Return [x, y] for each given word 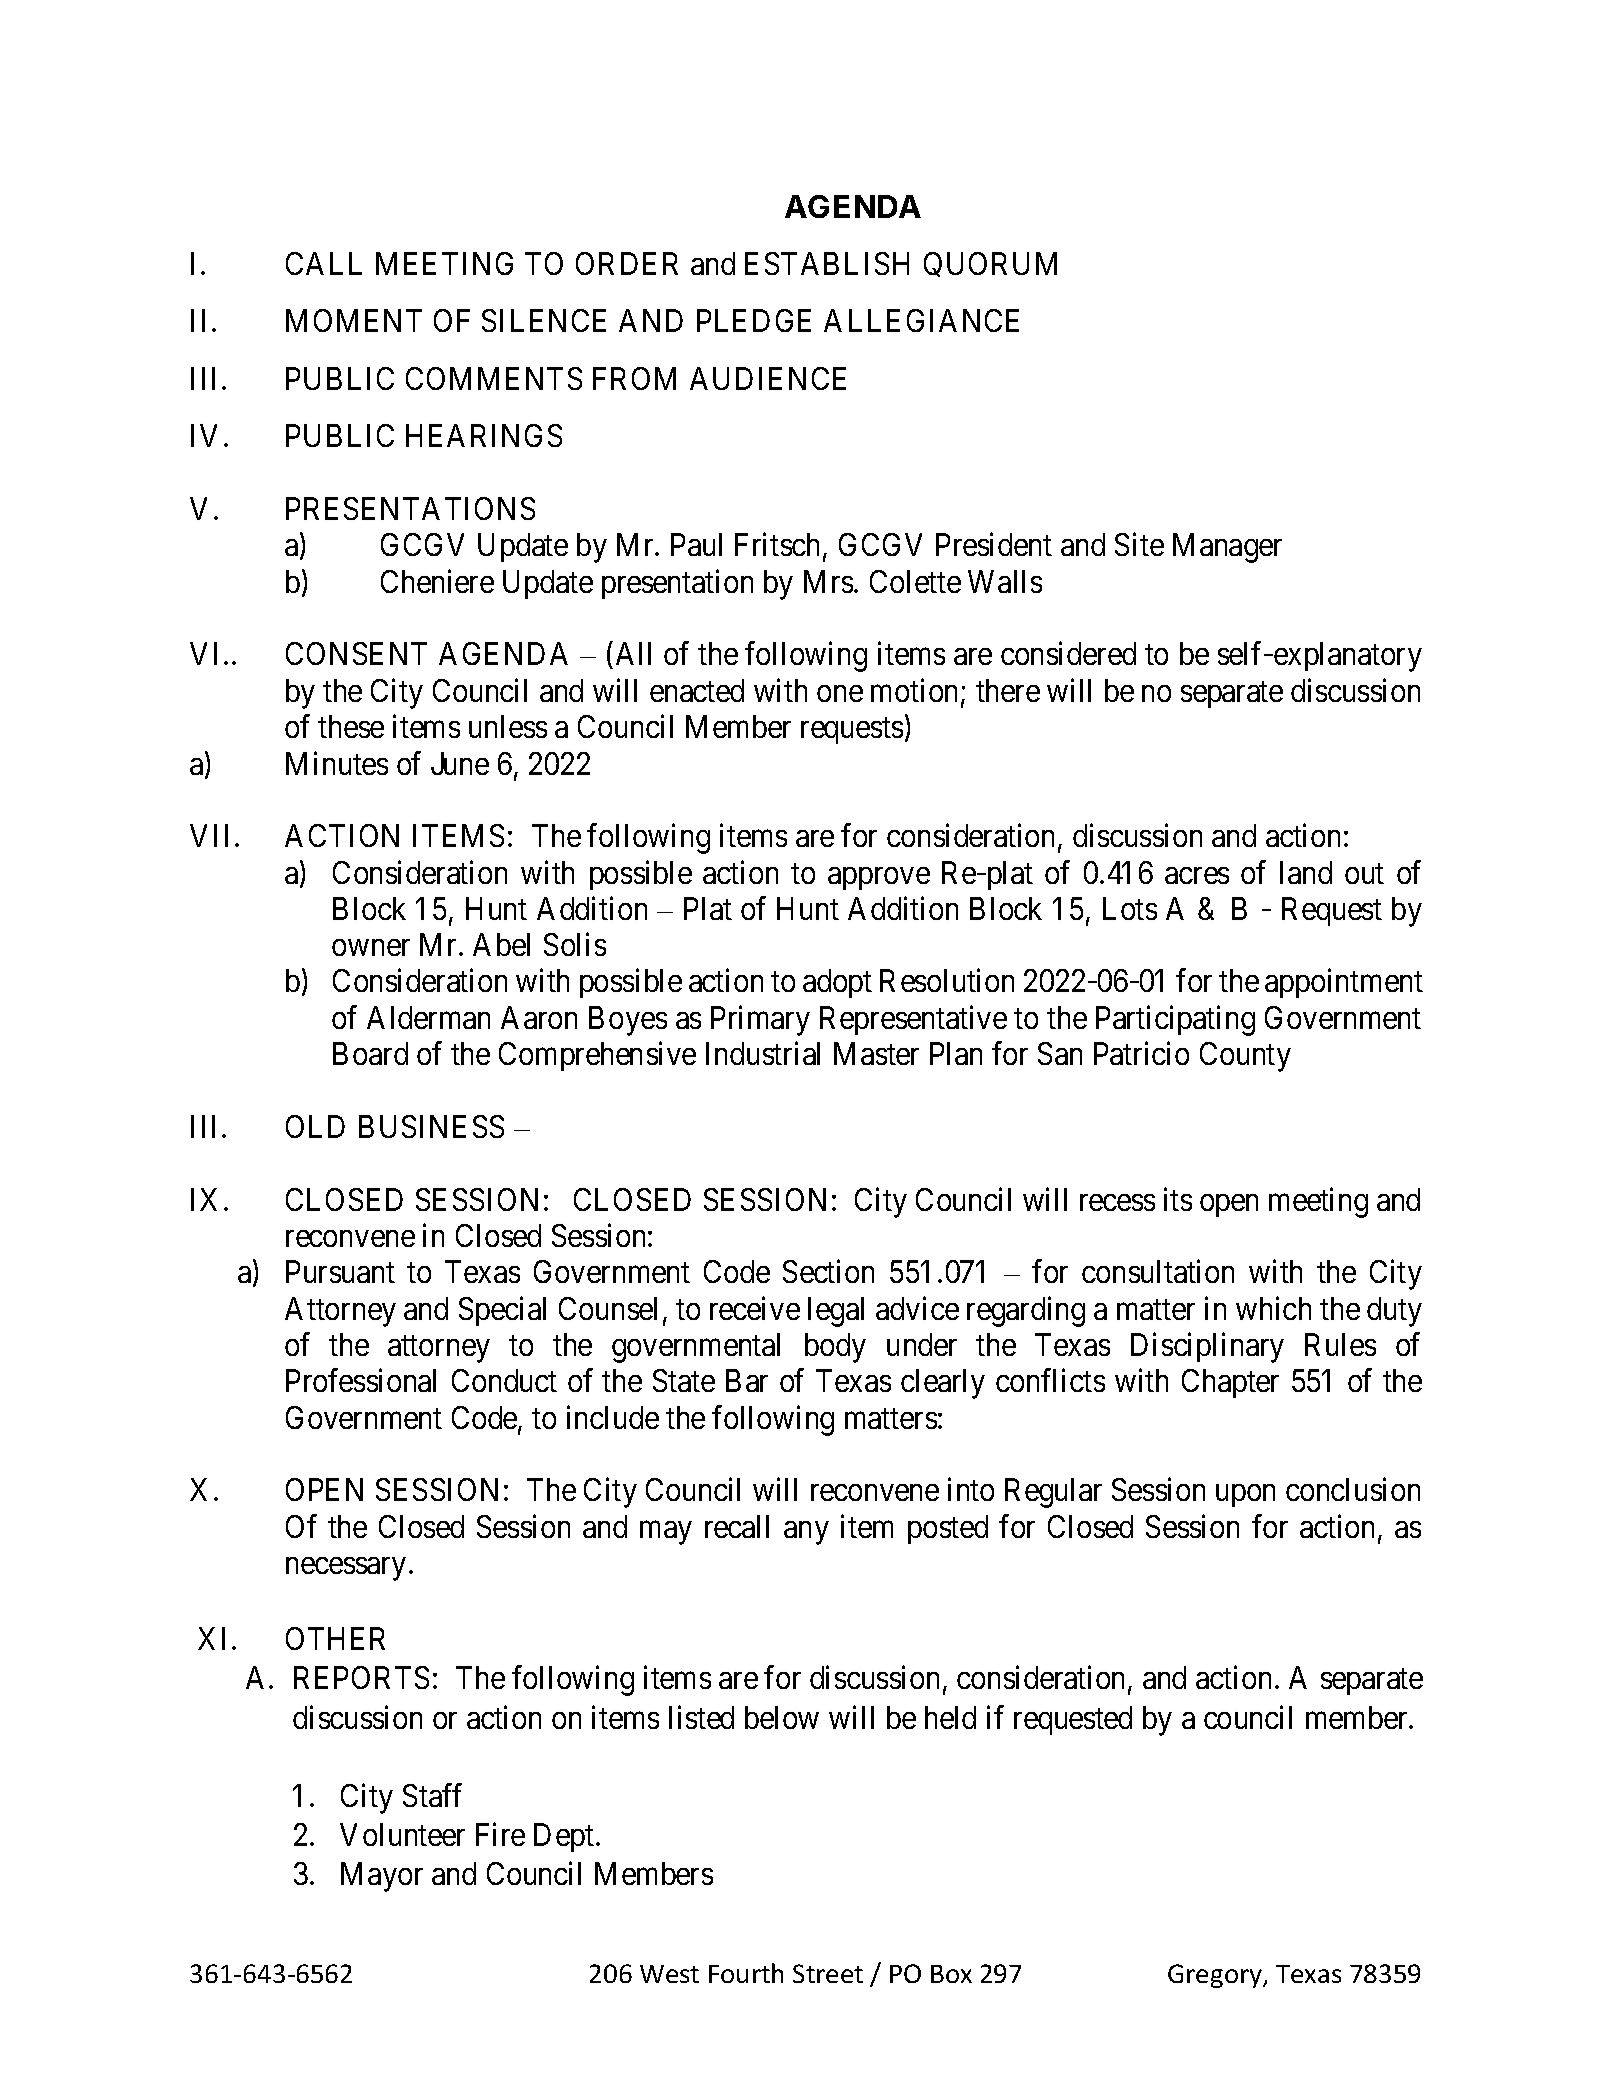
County [1245, 1057]
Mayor [382, 1877]
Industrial [763, 1053]
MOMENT [354, 320]
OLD [315, 1126]
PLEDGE [754, 320]
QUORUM [990, 264]
